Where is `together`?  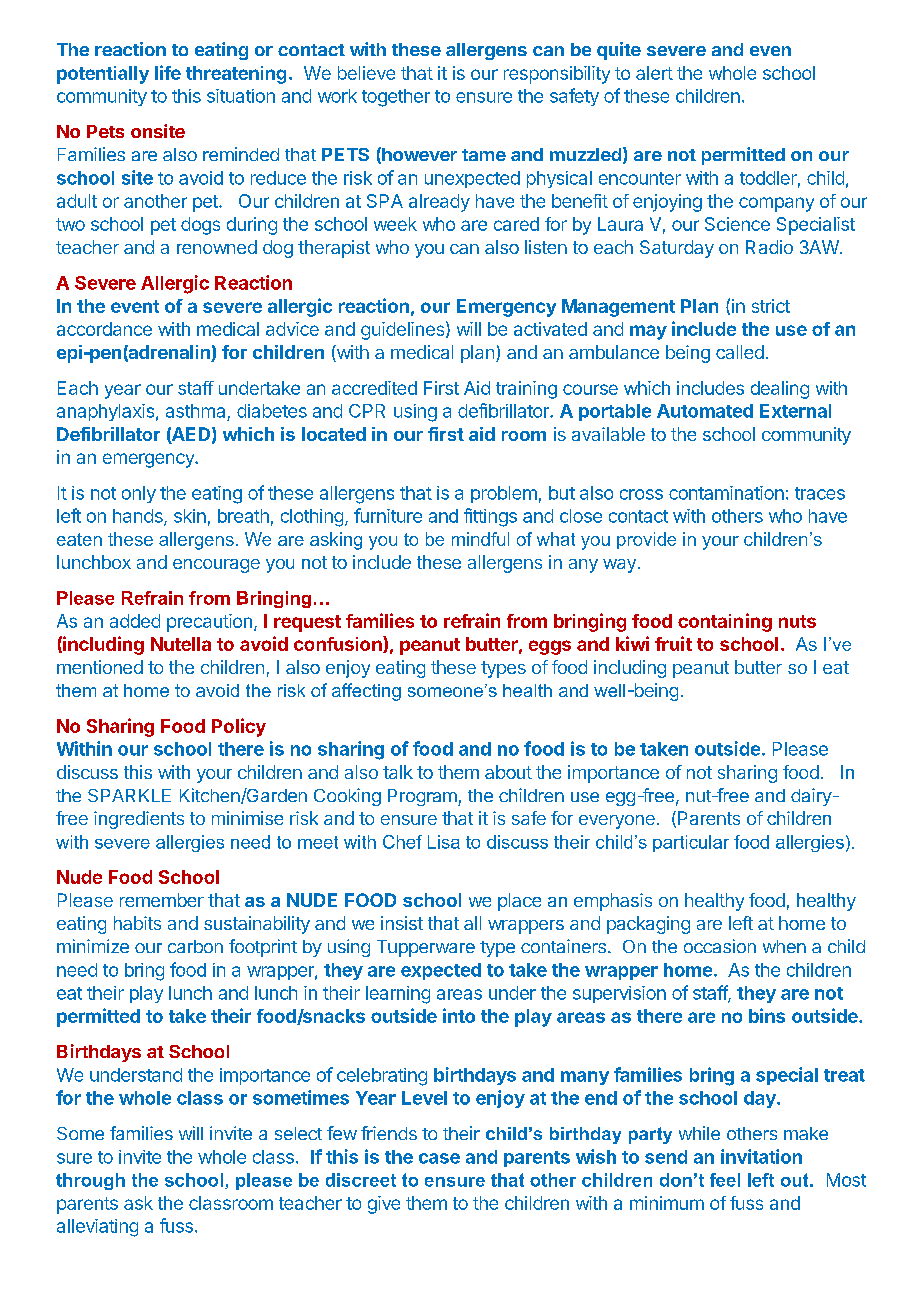
together is located at coordinates (396, 98).
